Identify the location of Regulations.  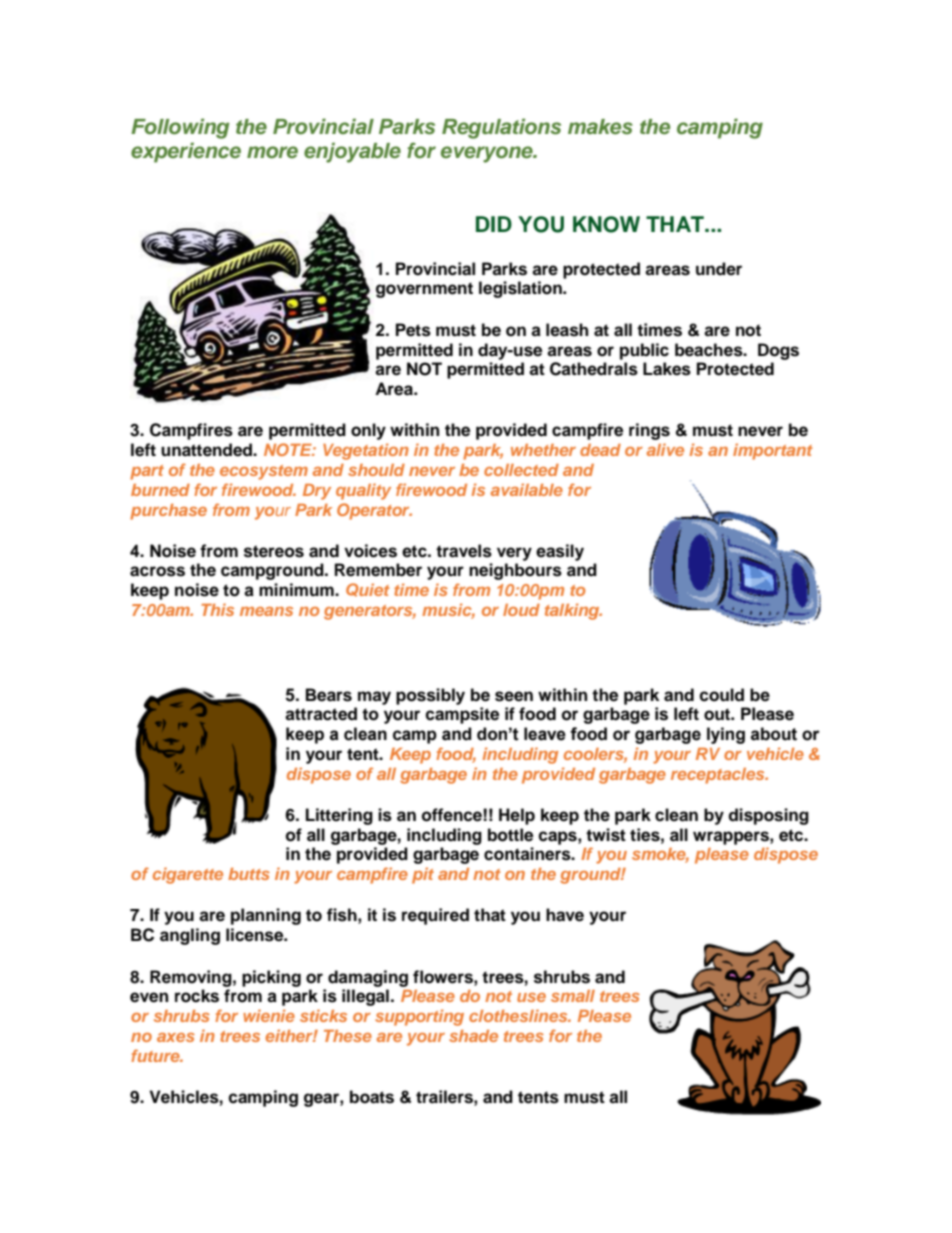
(501, 128).
